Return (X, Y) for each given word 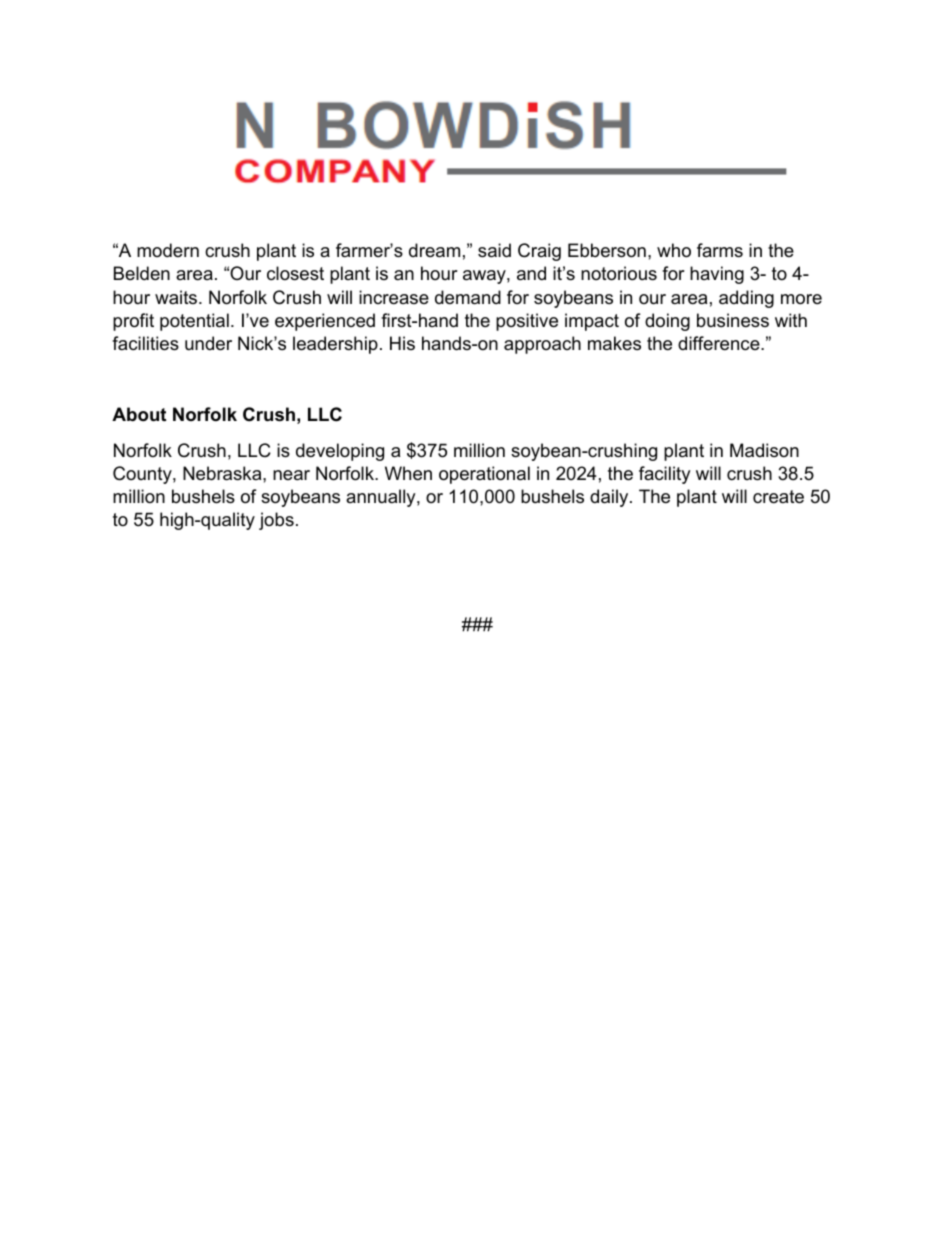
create (778, 497)
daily (610, 498)
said (494, 250)
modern (168, 250)
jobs (276, 521)
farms (720, 250)
